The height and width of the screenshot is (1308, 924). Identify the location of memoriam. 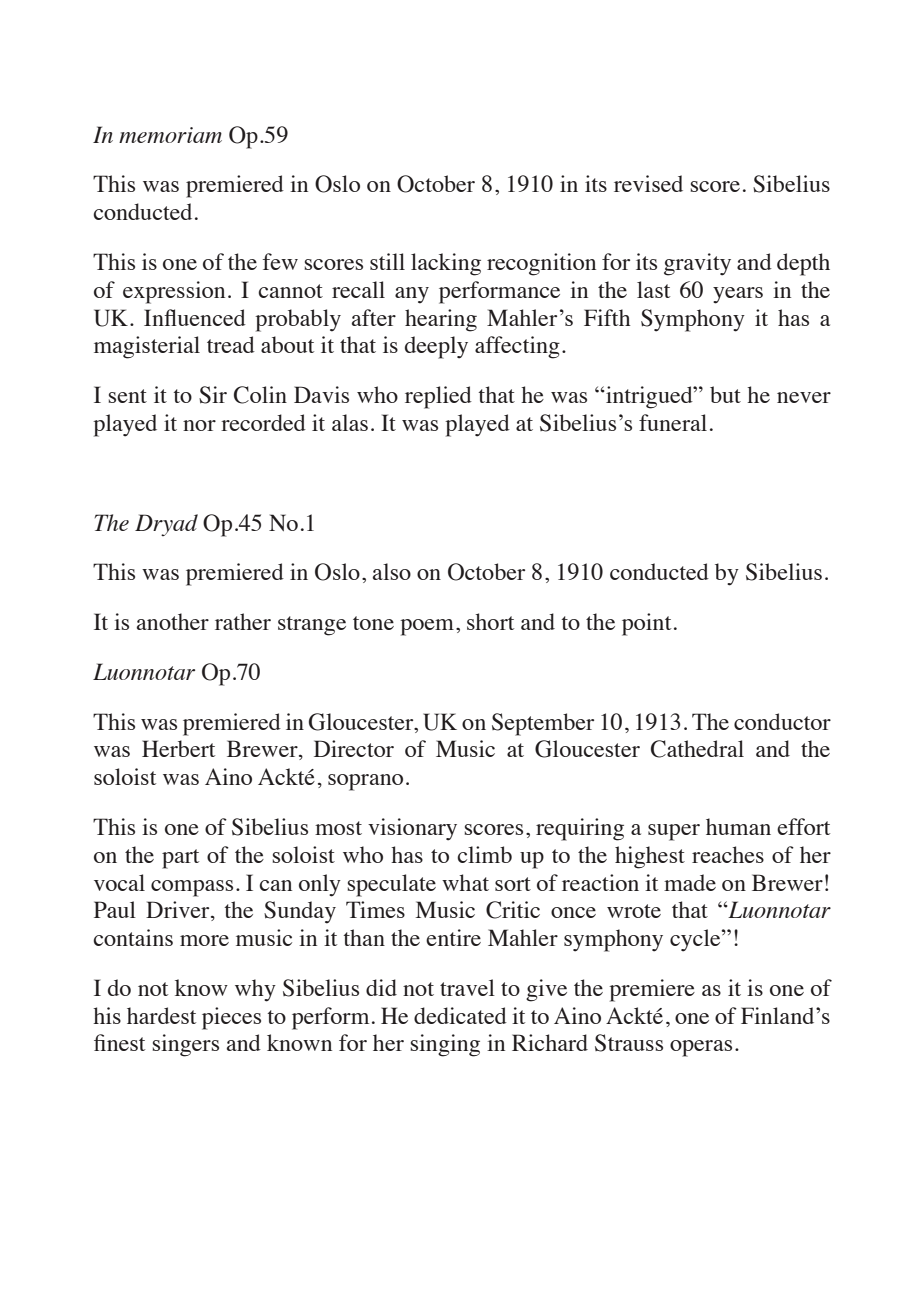
(170, 135).
